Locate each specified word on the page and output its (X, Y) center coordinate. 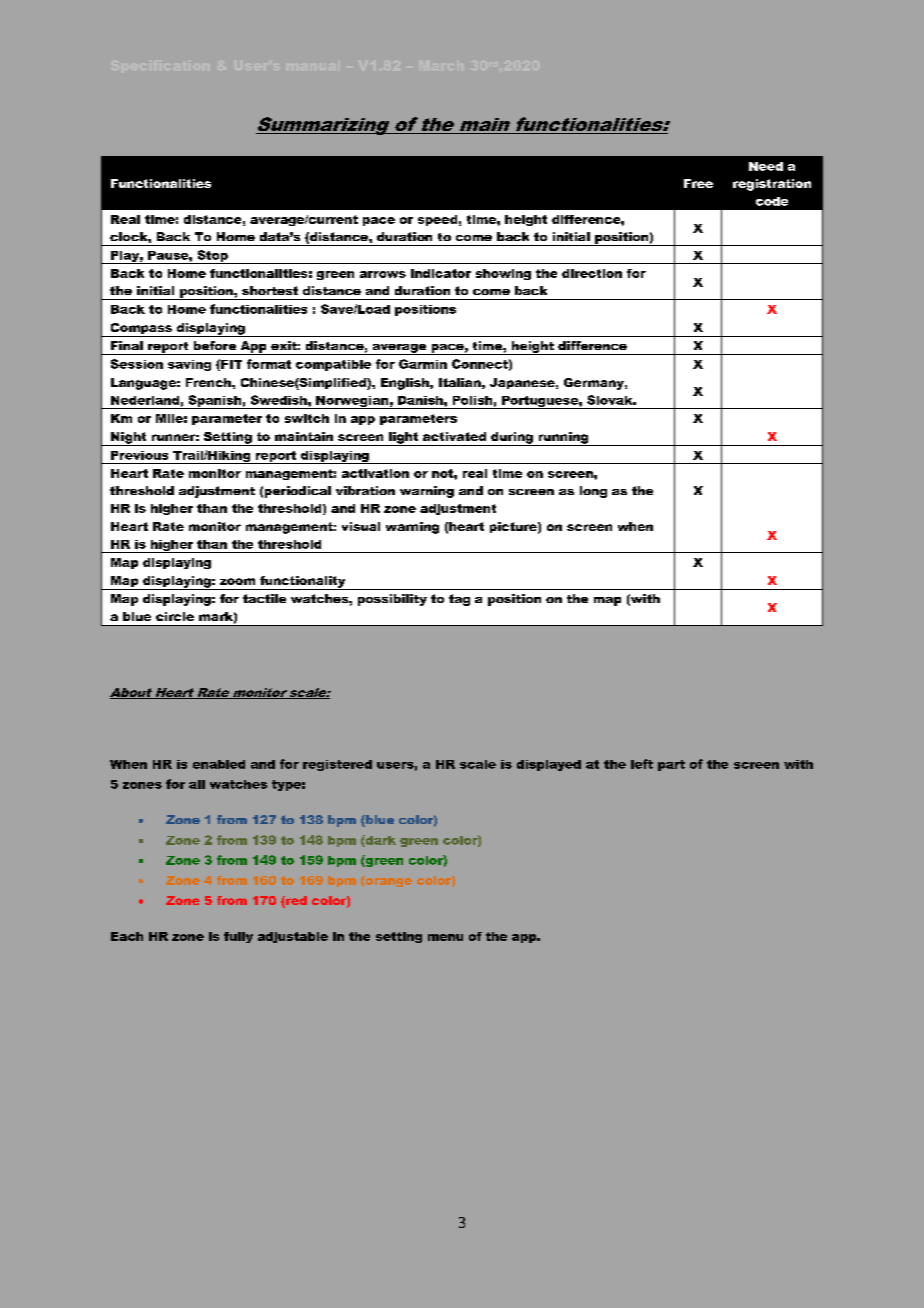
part (671, 765)
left (642, 764)
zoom (237, 581)
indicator (441, 273)
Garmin (423, 364)
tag (459, 600)
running (563, 439)
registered (337, 765)
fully (238, 937)
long (593, 492)
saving (189, 365)
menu (445, 937)
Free (698, 183)
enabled (219, 764)
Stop (212, 257)
